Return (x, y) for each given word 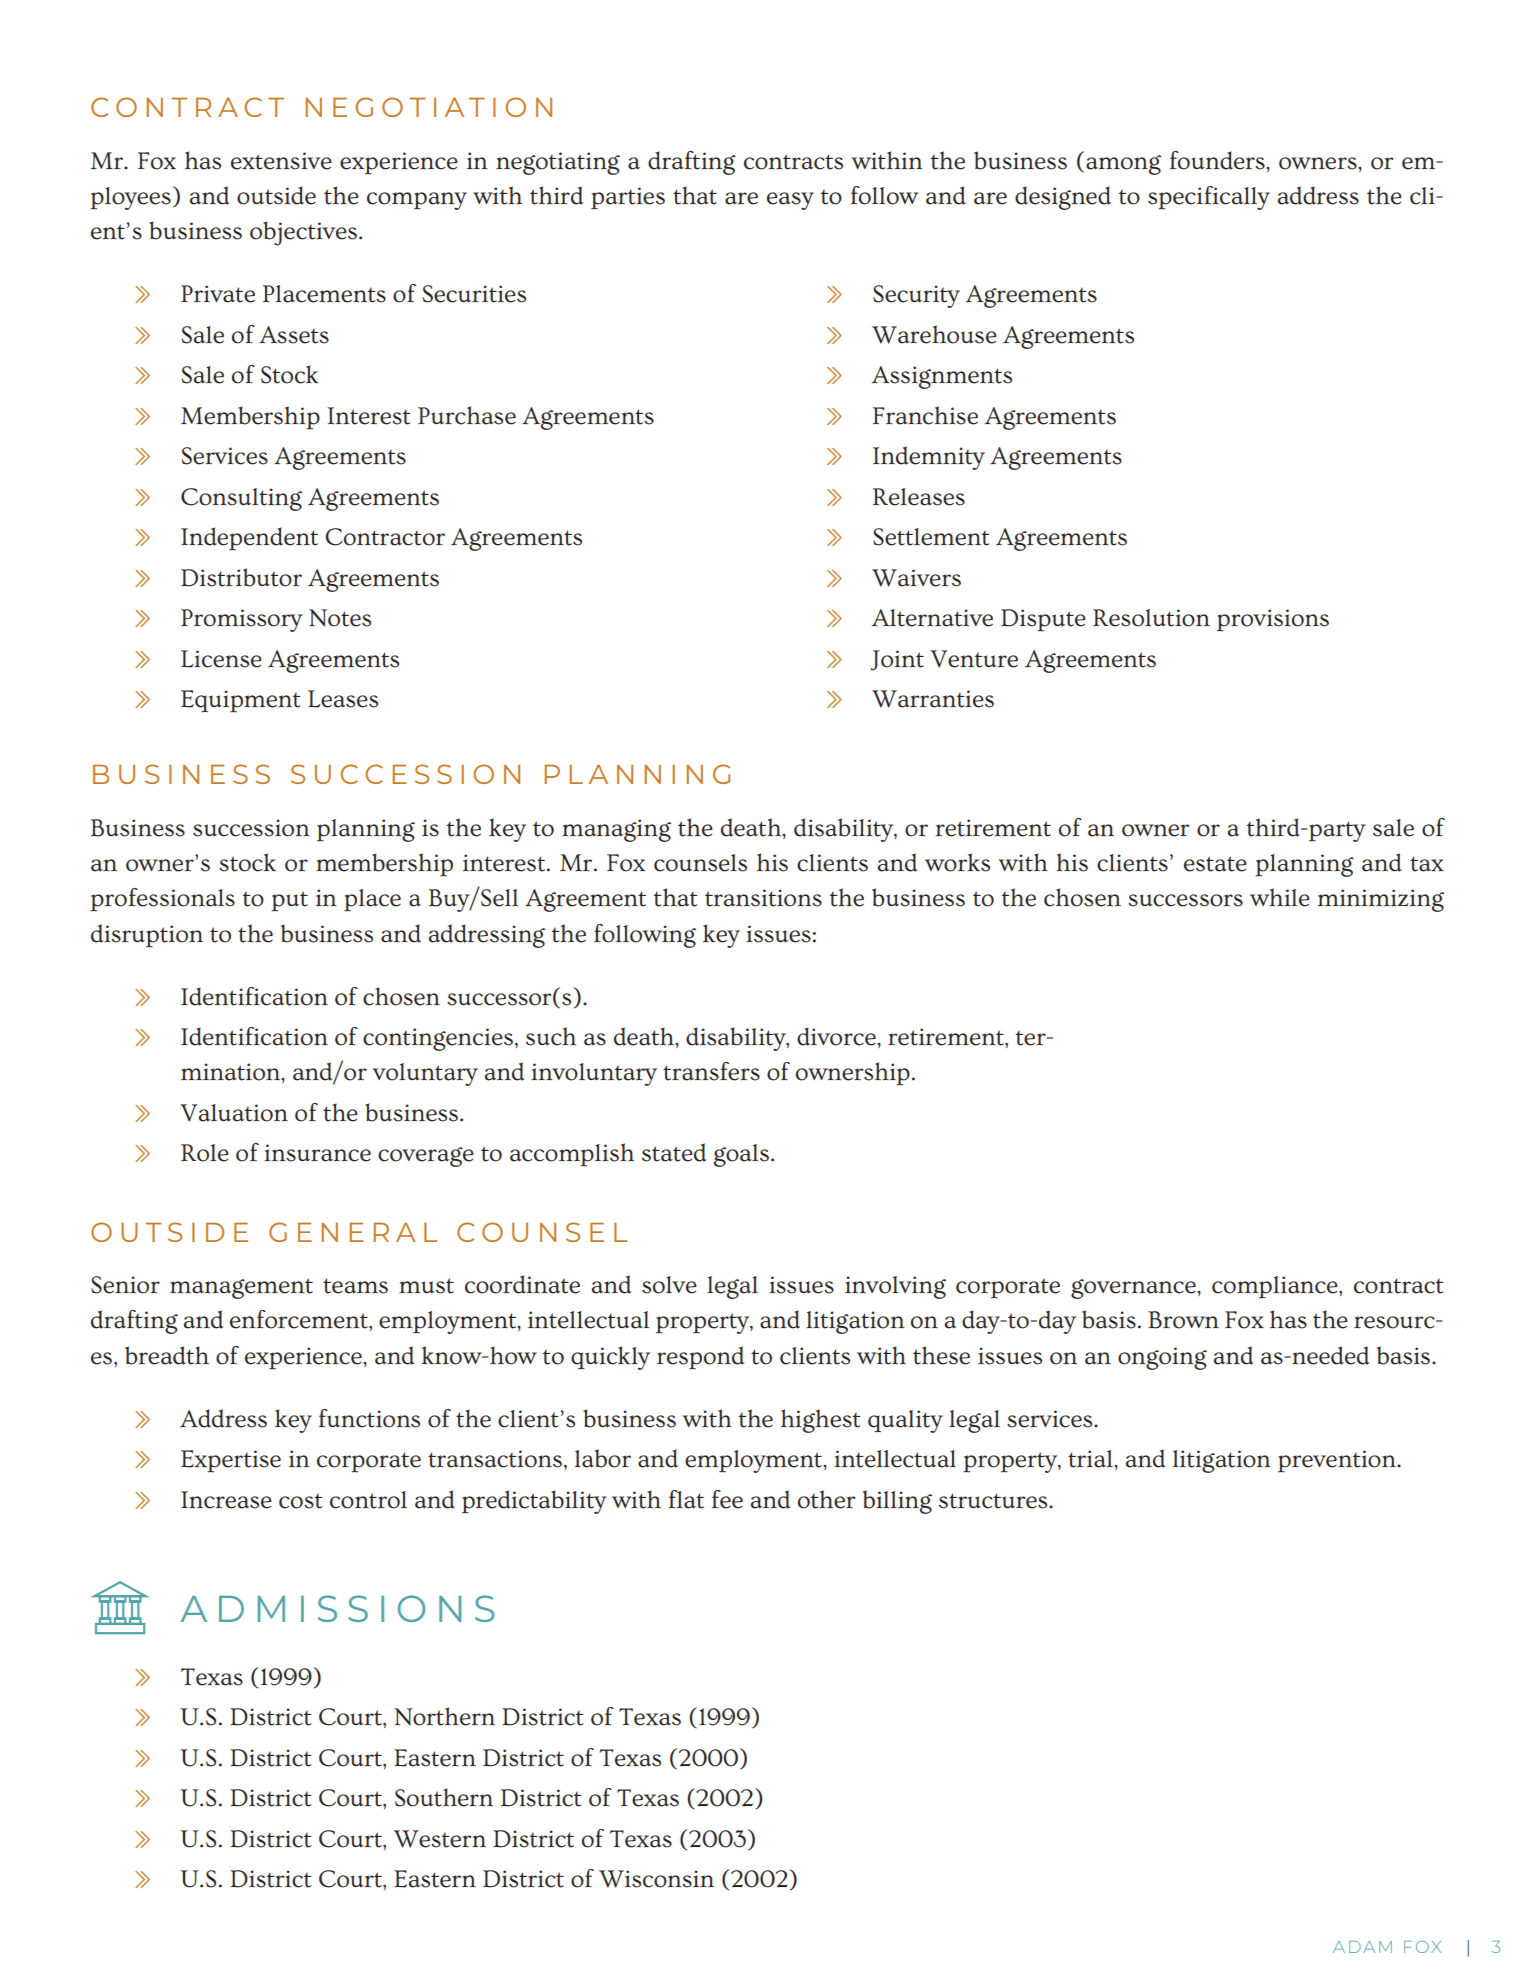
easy (790, 201)
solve (669, 1285)
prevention (1338, 1461)
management (241, 1288)
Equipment (241, 701)
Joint (897, 660)
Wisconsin (656, 1879)
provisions (1273, 620)
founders (1218, 160)
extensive (281, 161)
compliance (1276, 1287)
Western (440, 1839)
